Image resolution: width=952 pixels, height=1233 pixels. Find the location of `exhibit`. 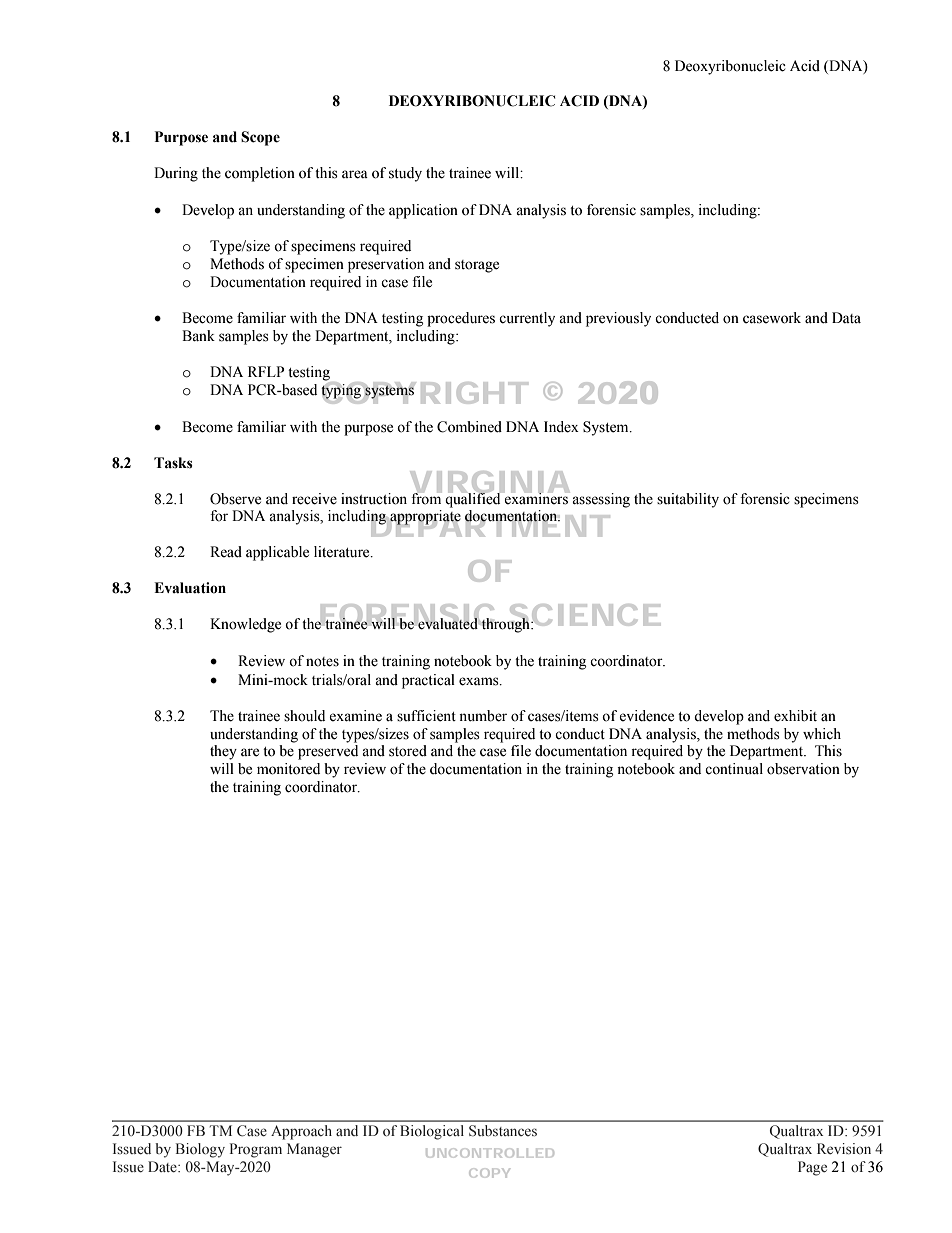

exhibit is located at coordinates (795, 716).
